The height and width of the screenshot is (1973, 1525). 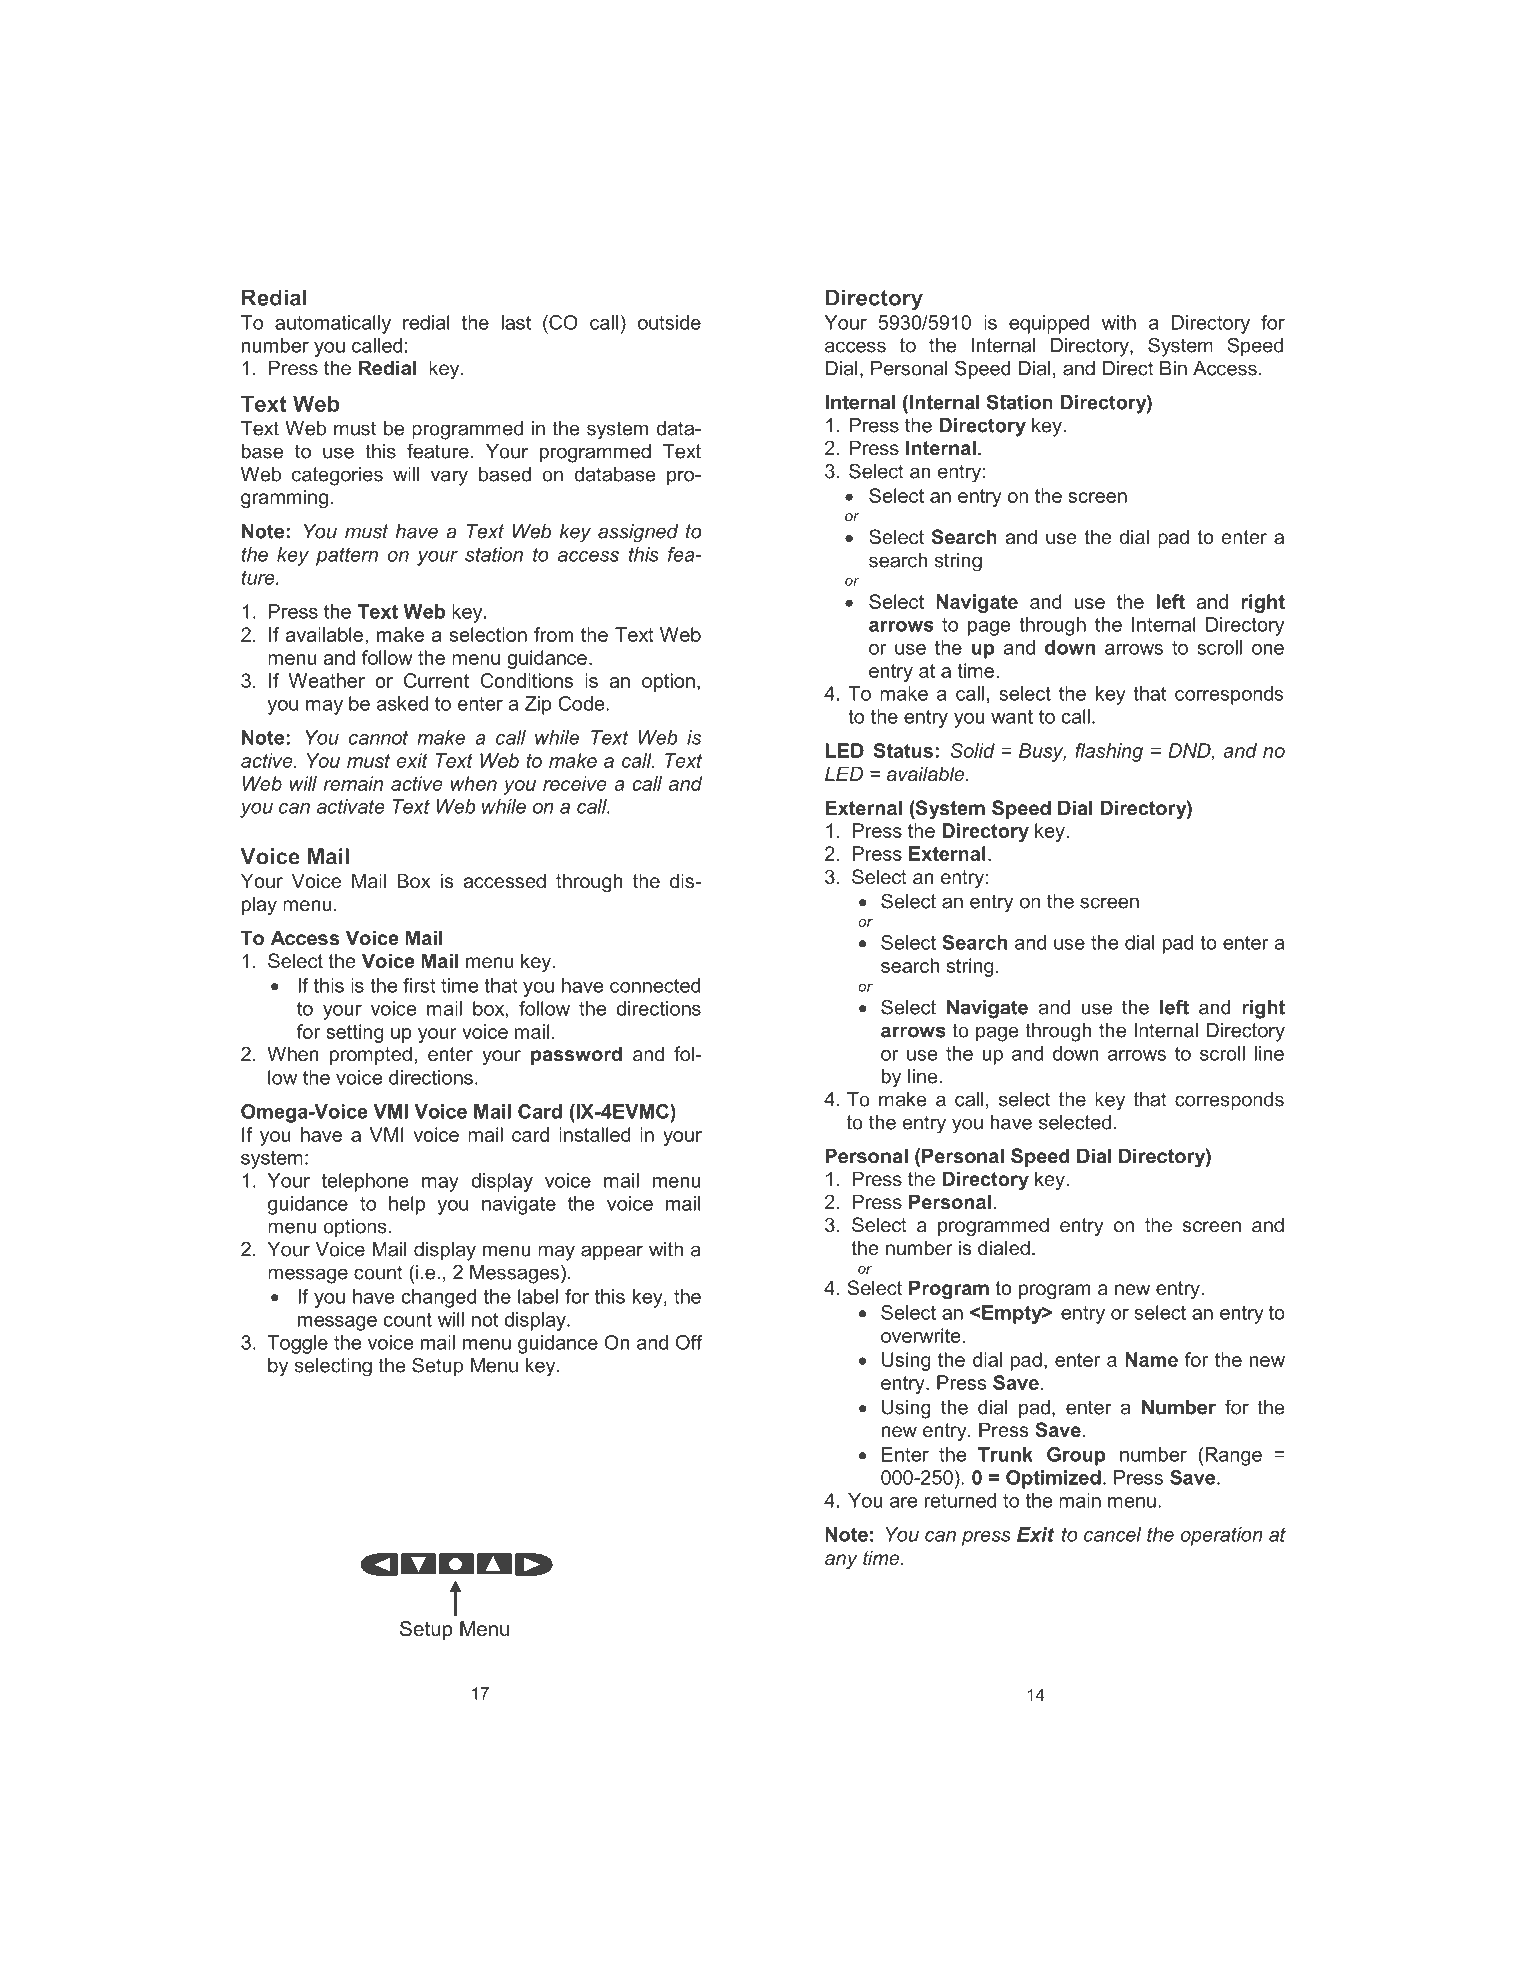 I want to click on Toggle, so click(x=297, y=1344).
